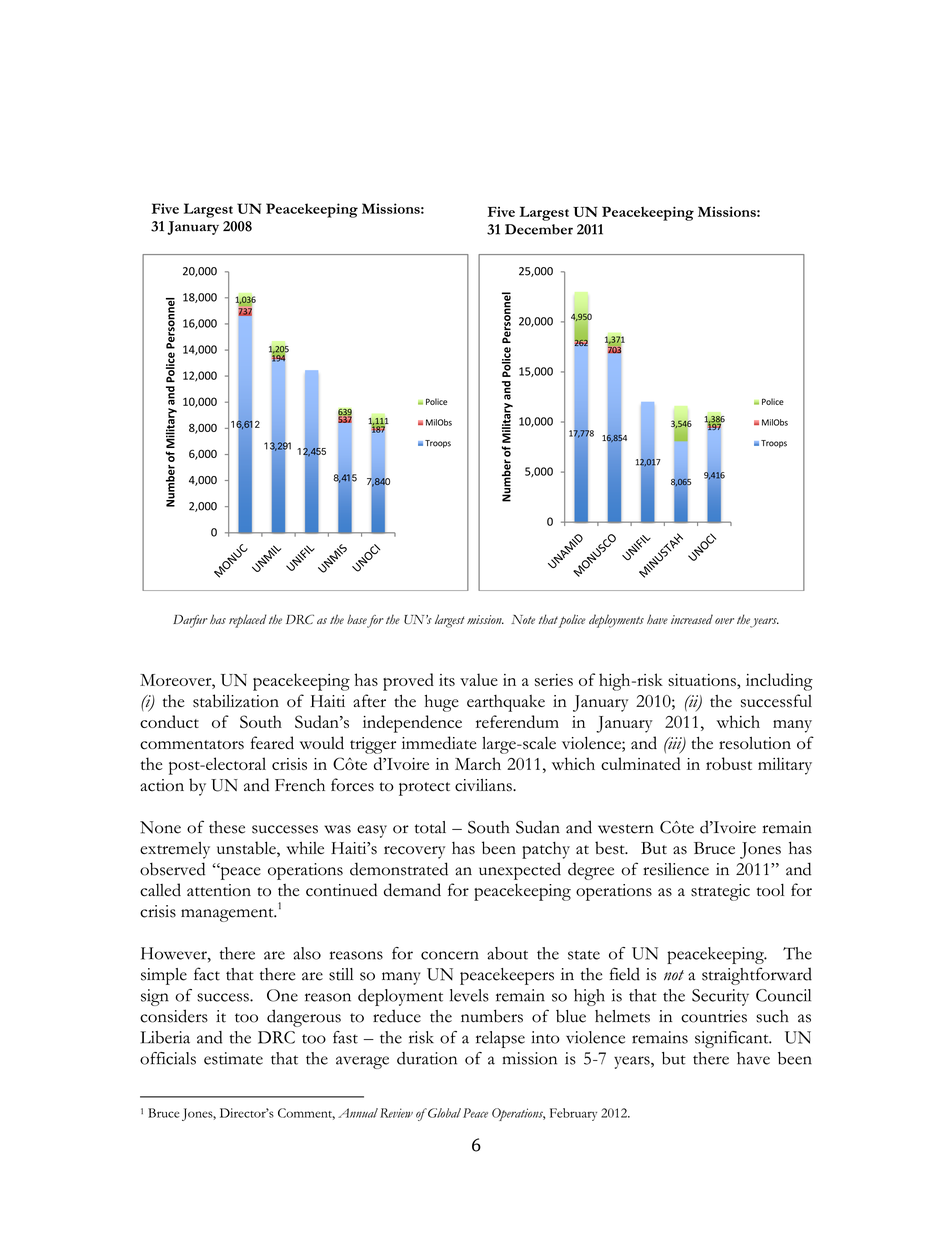 The image size is (952, 1233). What do you see at coordinates (484, 785) in the image?
I see `civilians` at bounding box center [484, 785].
